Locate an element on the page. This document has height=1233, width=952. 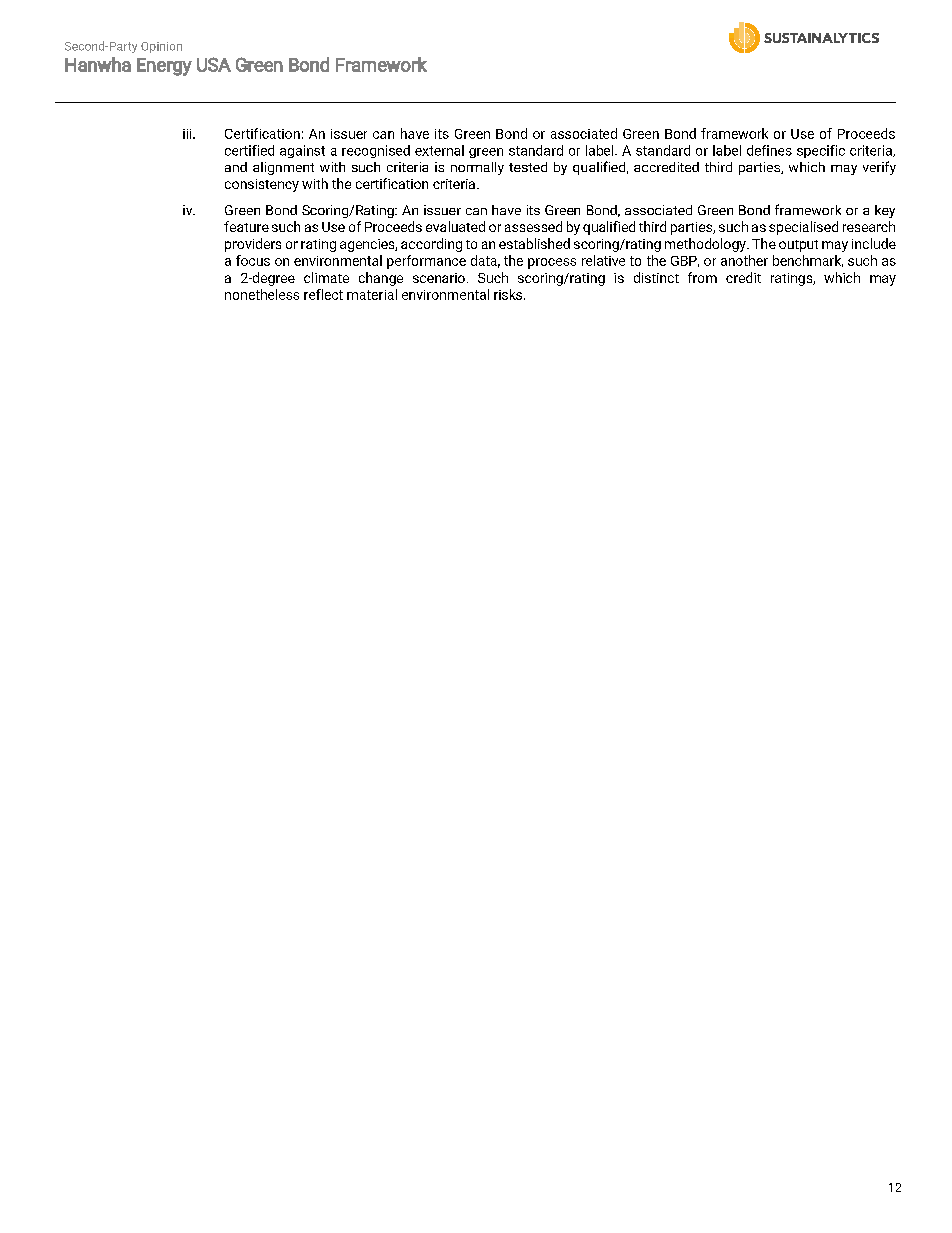
risks is located at coordinates (509, 294).
